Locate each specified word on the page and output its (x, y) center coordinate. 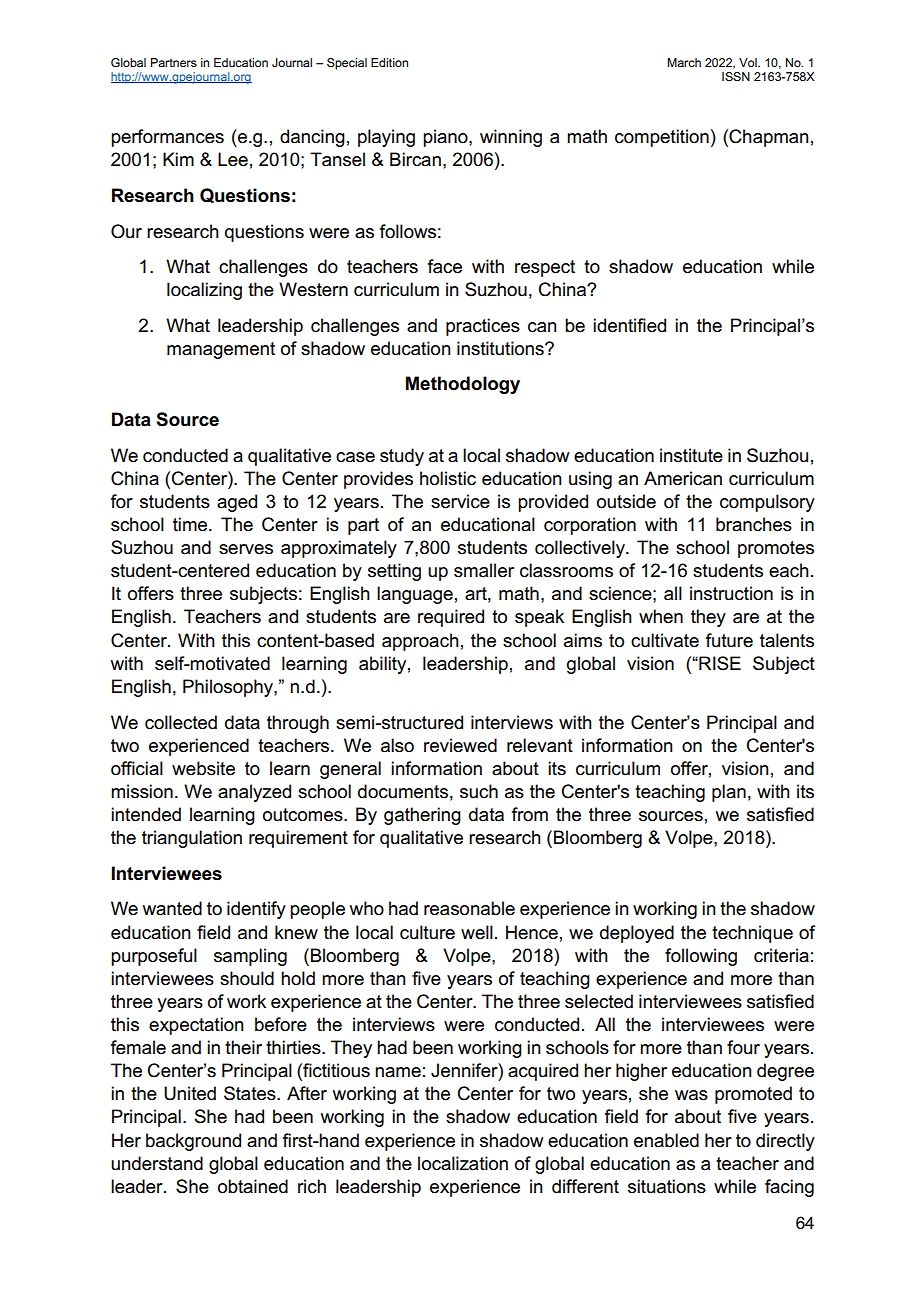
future (729, 640)
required (451, 618)
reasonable (469, 908)
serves (246, 549)
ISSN (736, 76)
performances (167, 138)
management (221, 350)
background (193, 1142)
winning (511, 138)
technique (752, 934)
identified (629, 325)
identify (256, 910)
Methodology (463, 385)
